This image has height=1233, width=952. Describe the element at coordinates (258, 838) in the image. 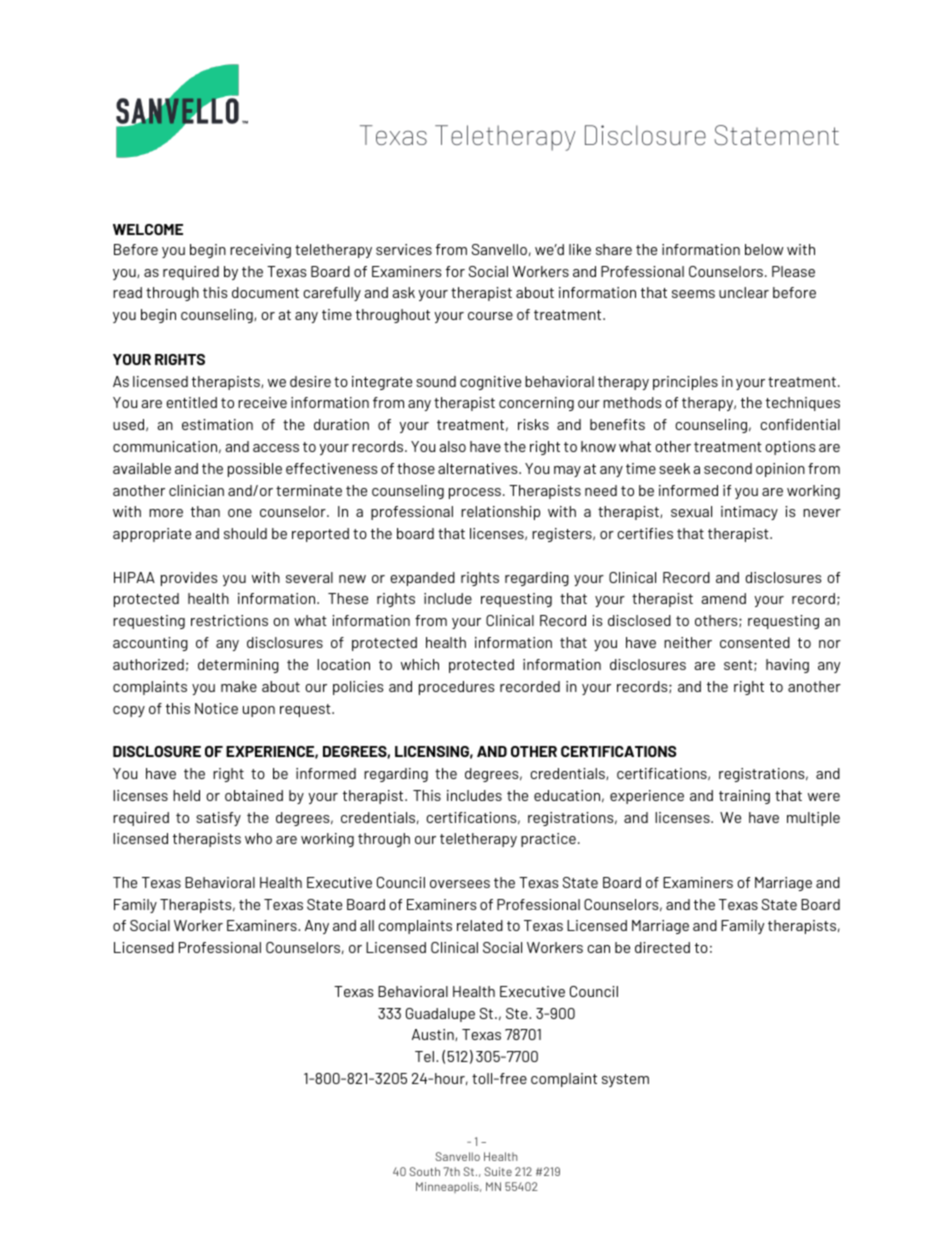

I see `who` at that location.
